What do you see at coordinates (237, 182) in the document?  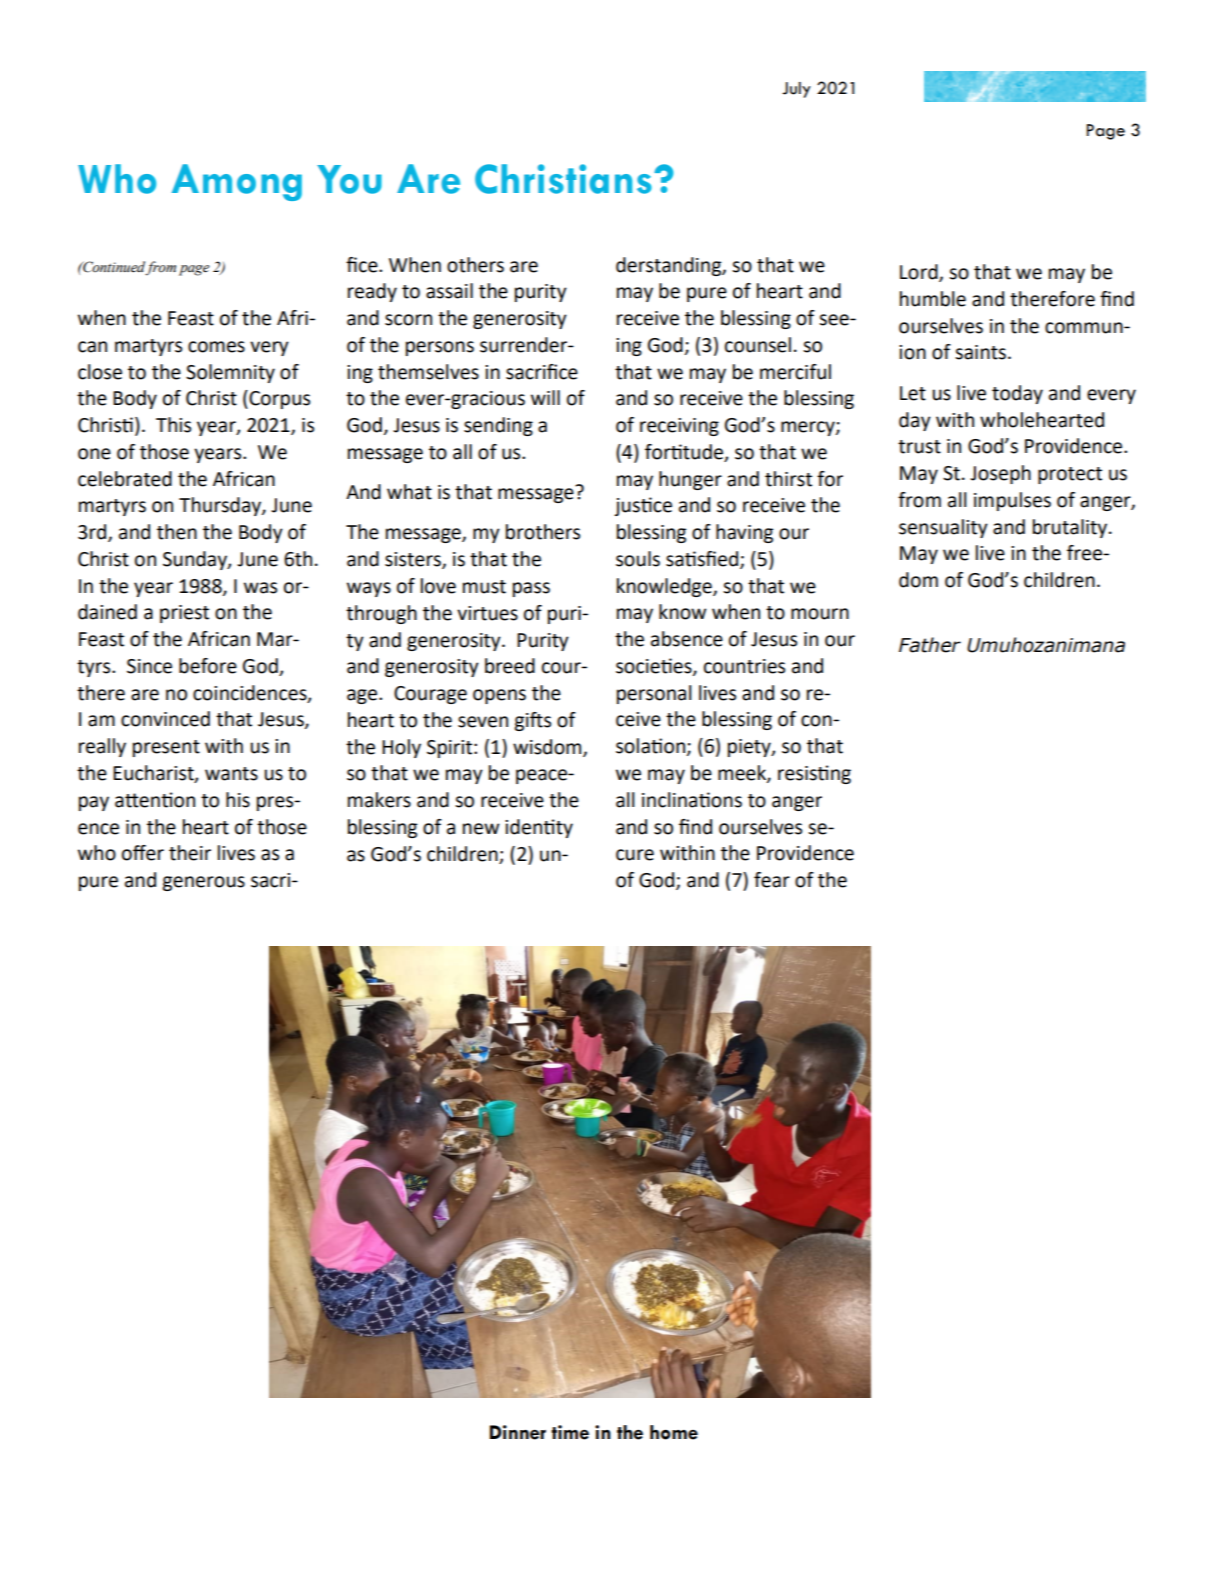 I see `Among` at bounding box center [237, 182].
